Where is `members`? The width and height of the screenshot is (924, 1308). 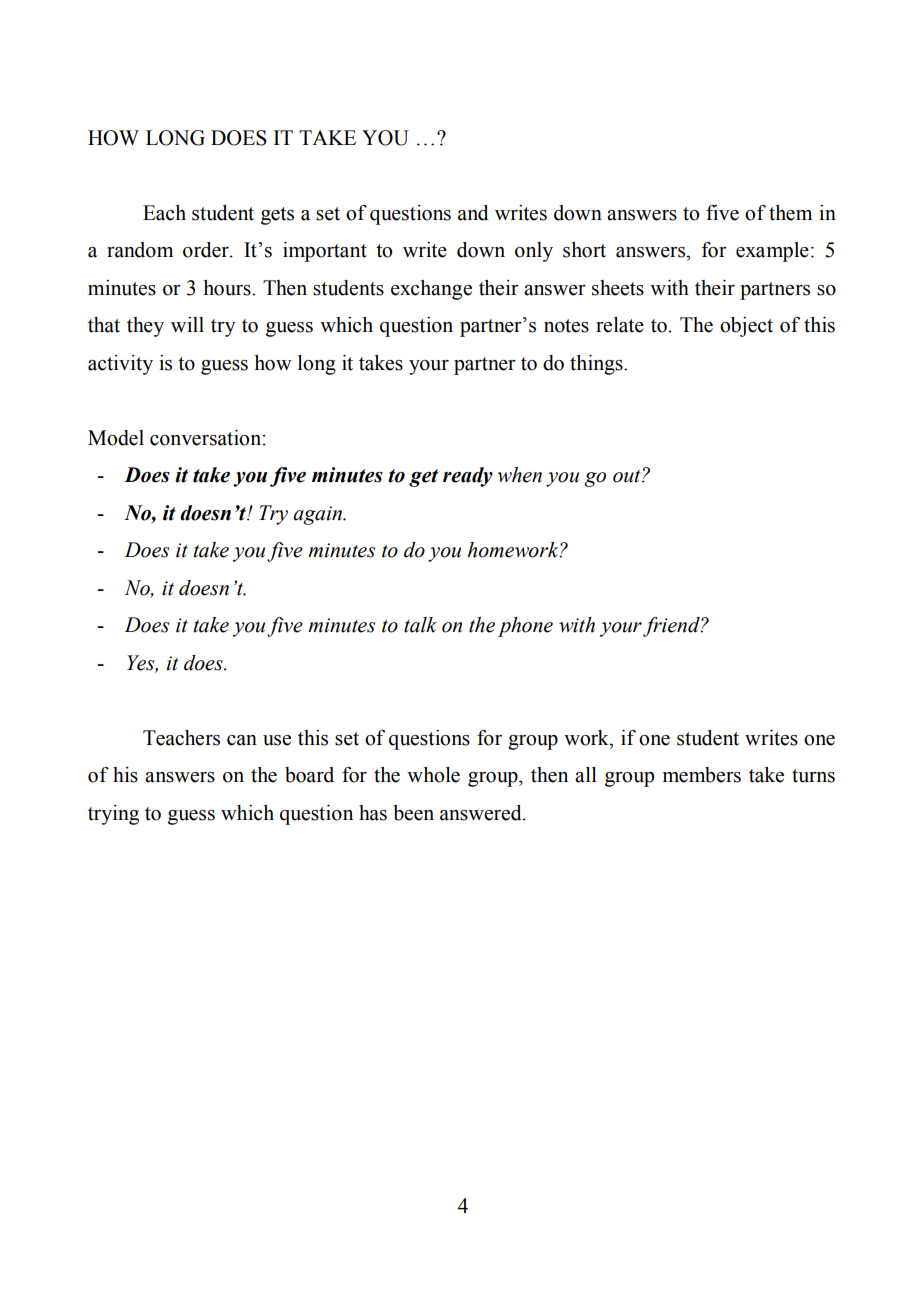
members is located at coordinates (702, 775).
